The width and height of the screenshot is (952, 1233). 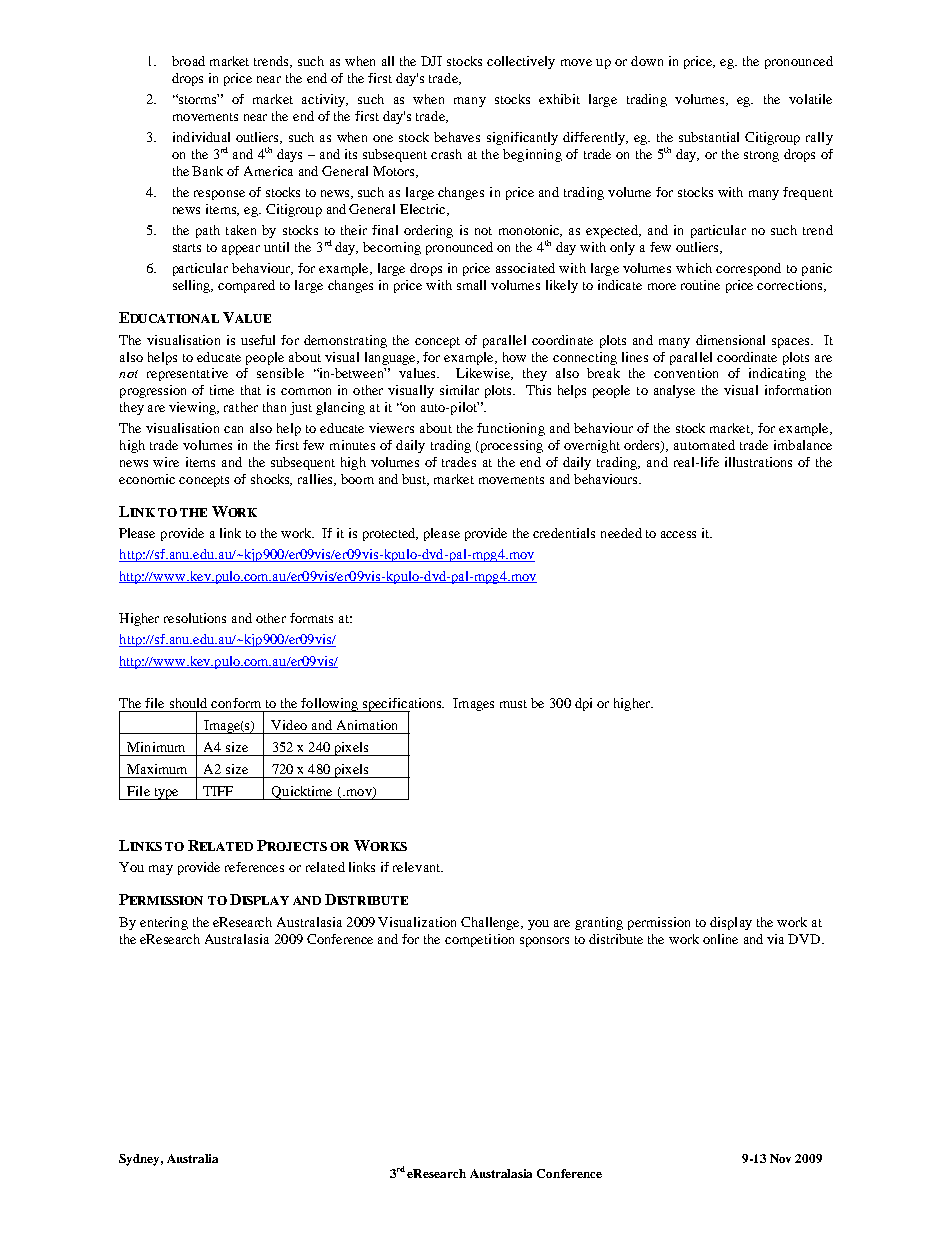 I want to click on Australia, so click(x=192, y=1158).
